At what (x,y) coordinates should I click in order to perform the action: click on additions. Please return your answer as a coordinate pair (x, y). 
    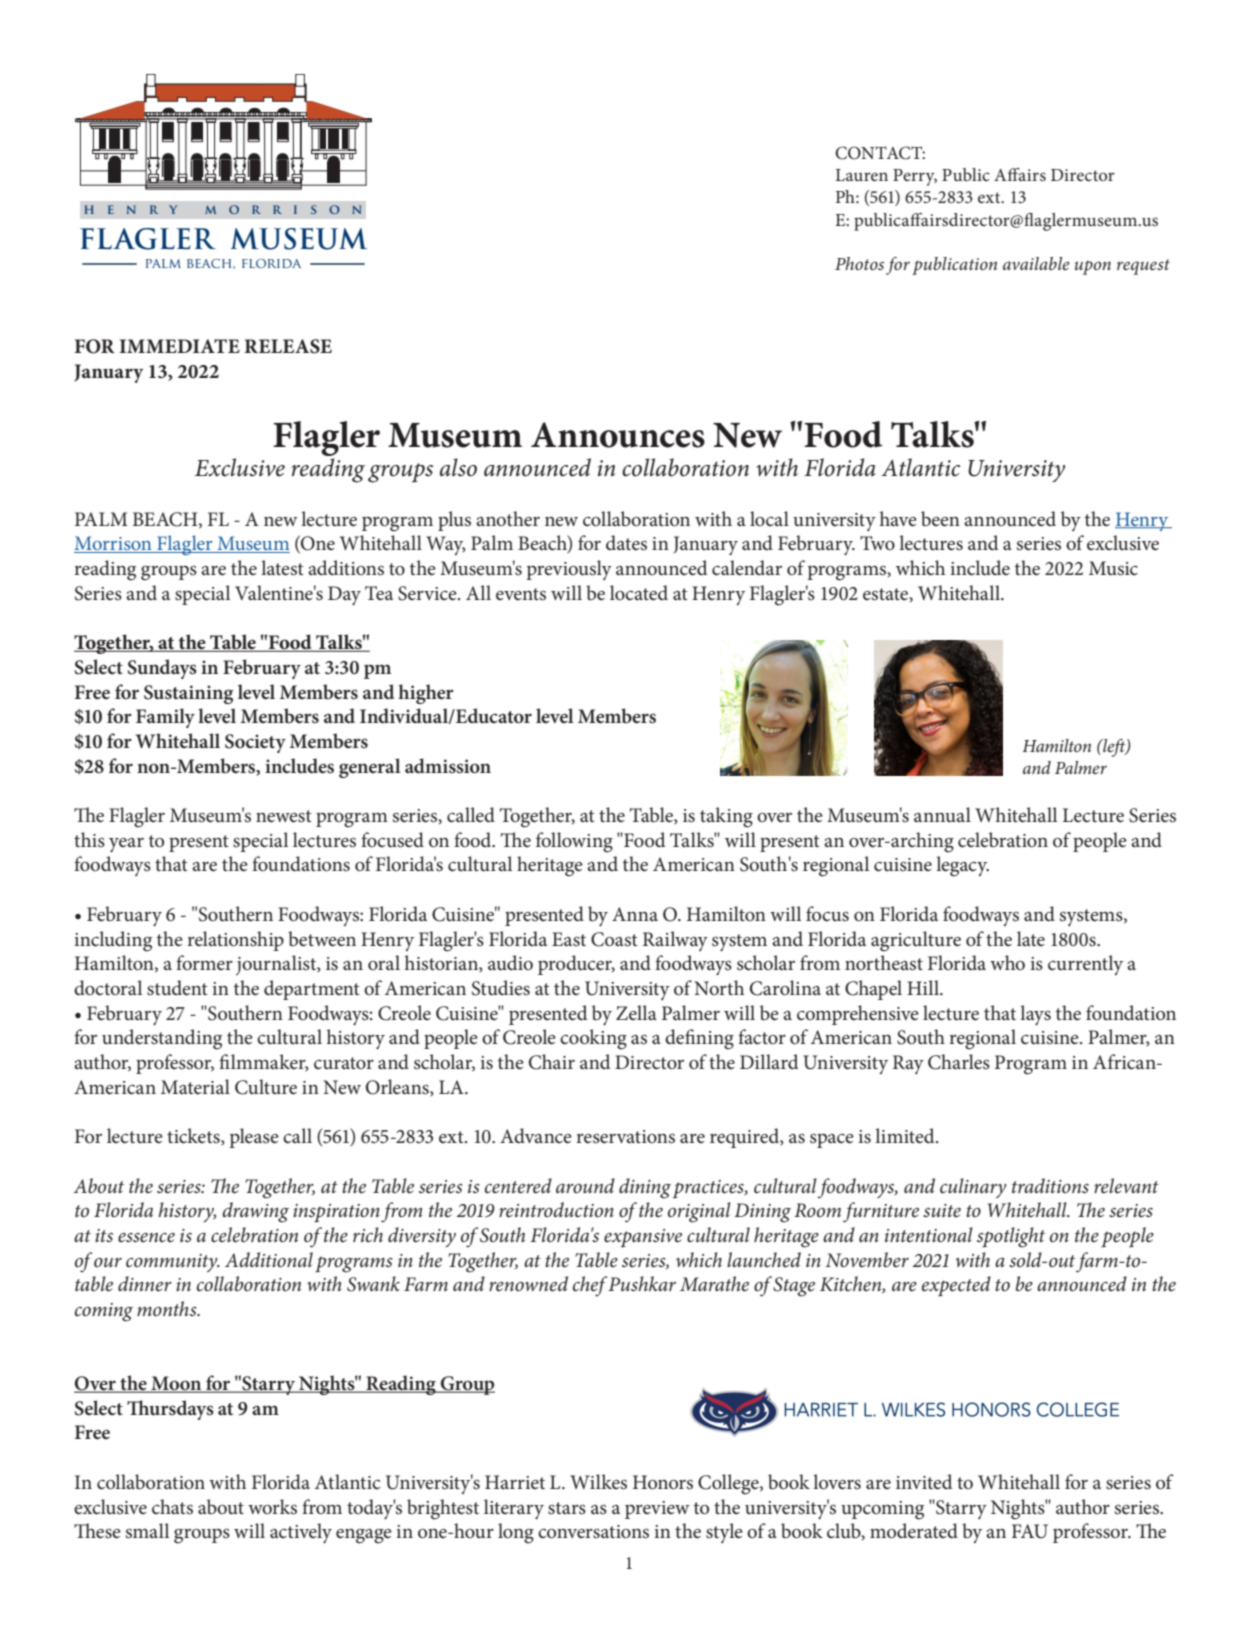
    Looking at the image, I should click on (346, 568).
